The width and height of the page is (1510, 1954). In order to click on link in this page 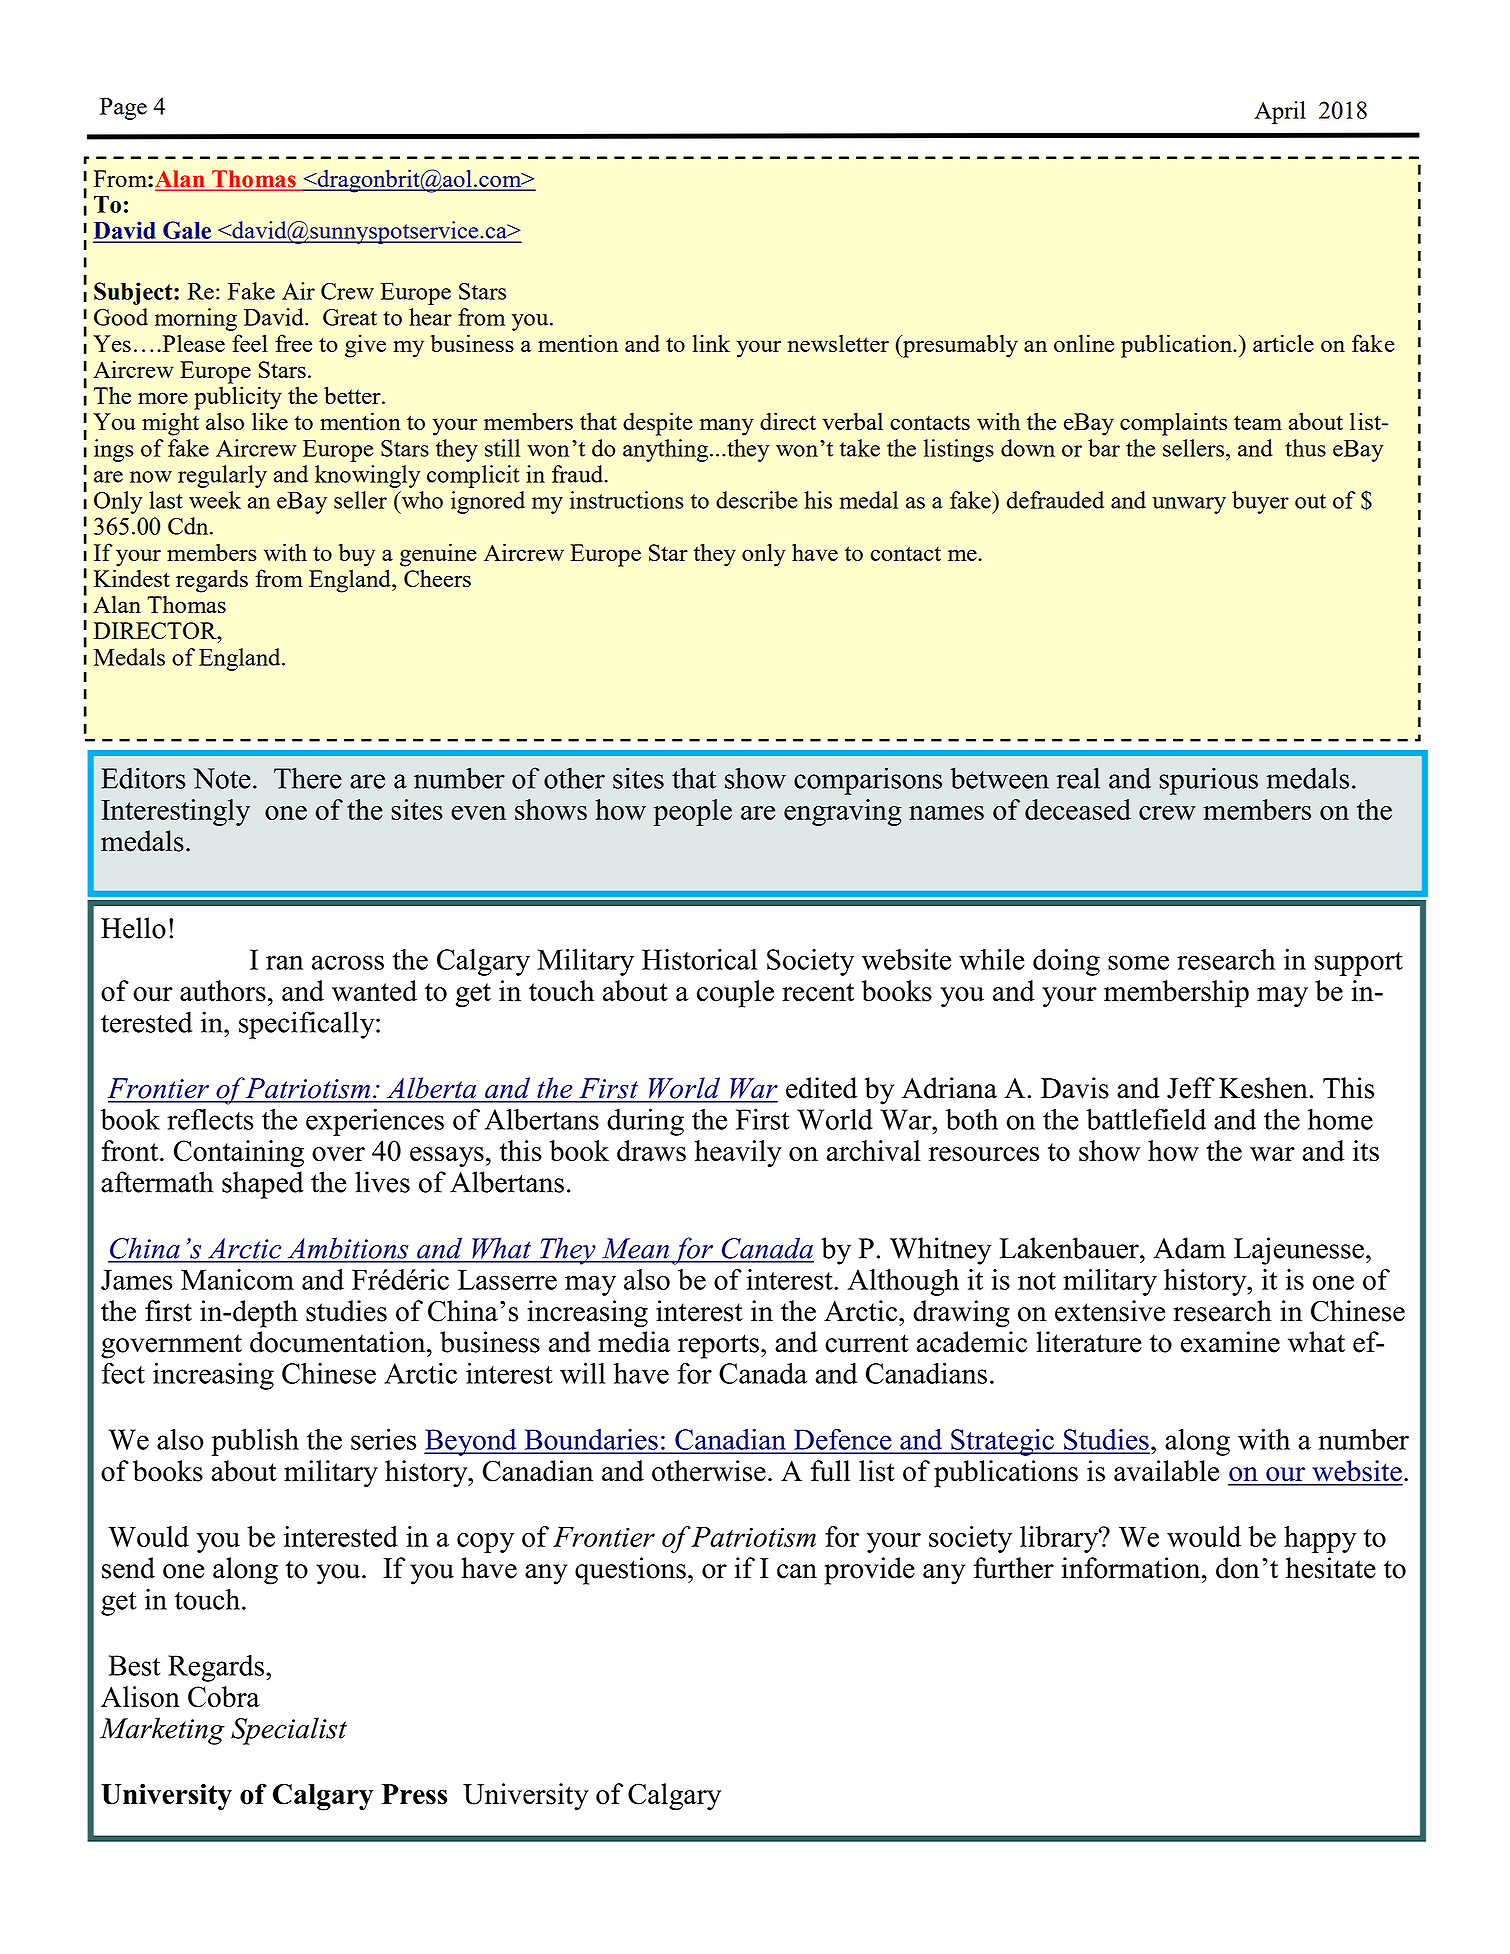, I will do `click(711, 343)`.
